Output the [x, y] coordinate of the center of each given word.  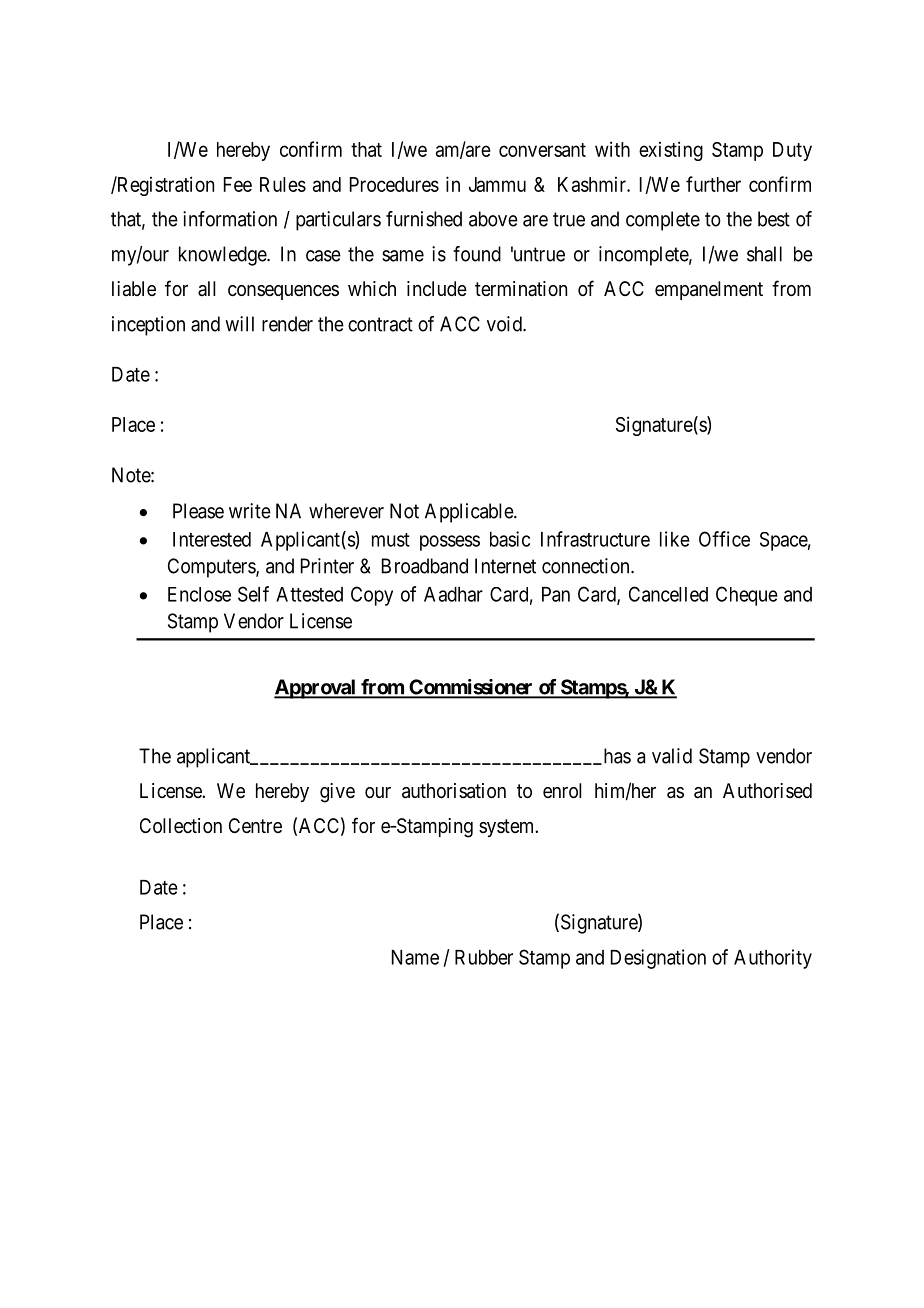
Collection [181, 825]
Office [724, 539]
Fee [238, 184]
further [713, 184]
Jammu [497, 184]
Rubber [484, 957]
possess [450, 543]
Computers [212, 568]
